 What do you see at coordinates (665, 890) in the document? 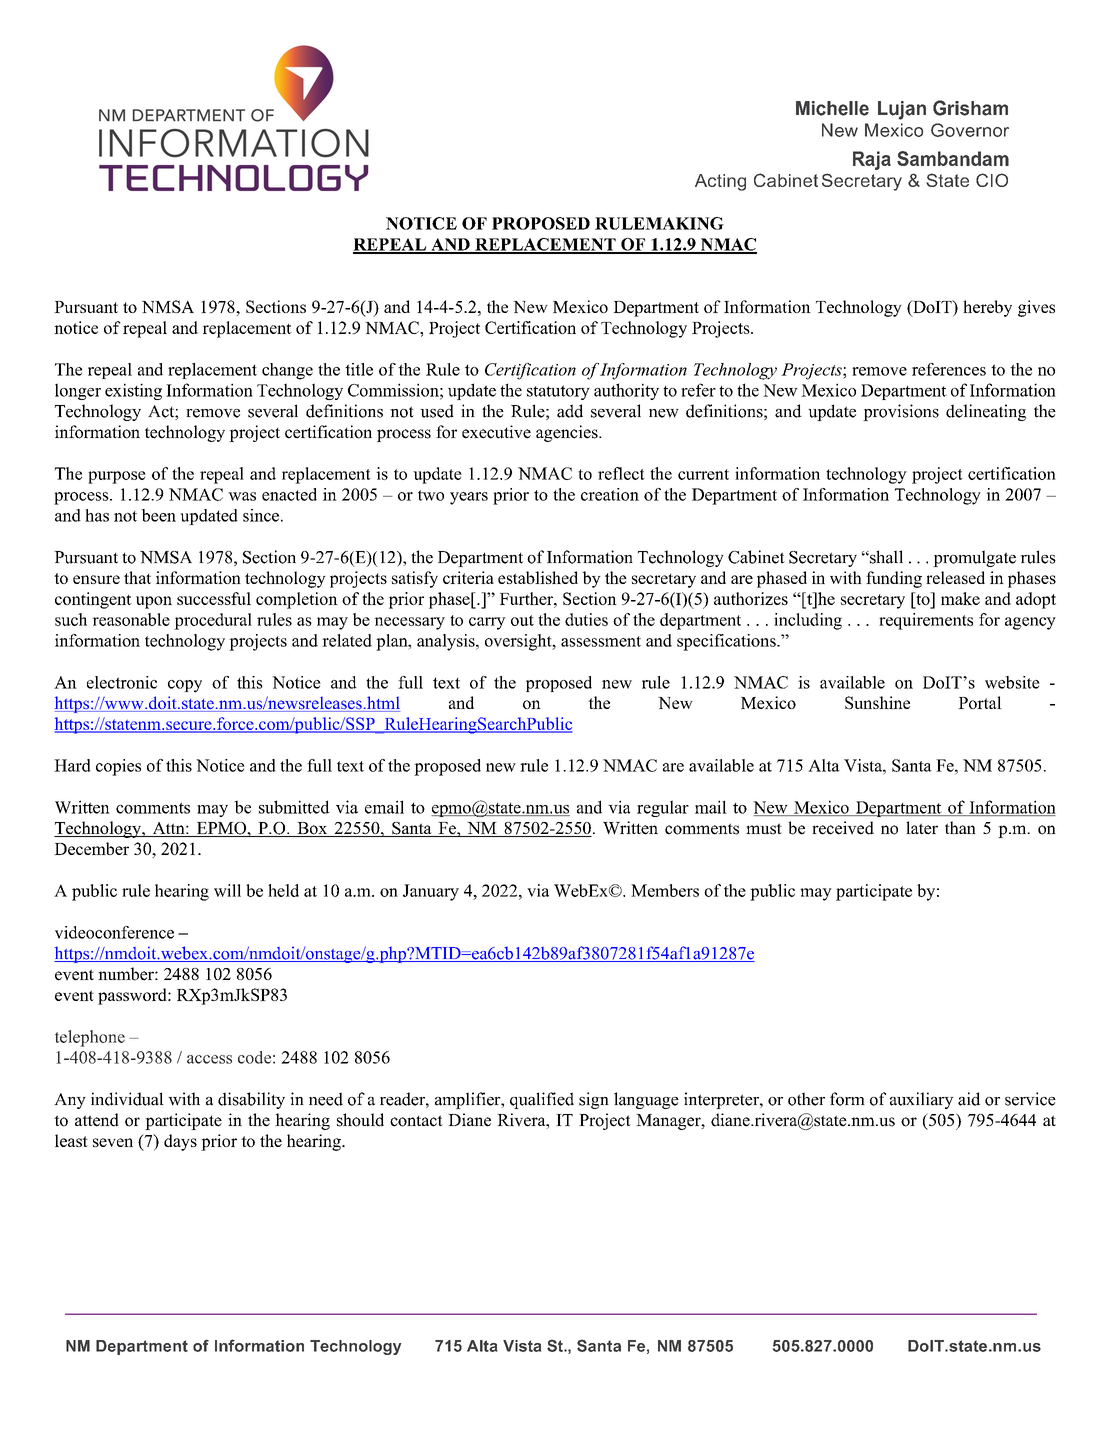
I see `Members` at bounding box center [665, 890].
